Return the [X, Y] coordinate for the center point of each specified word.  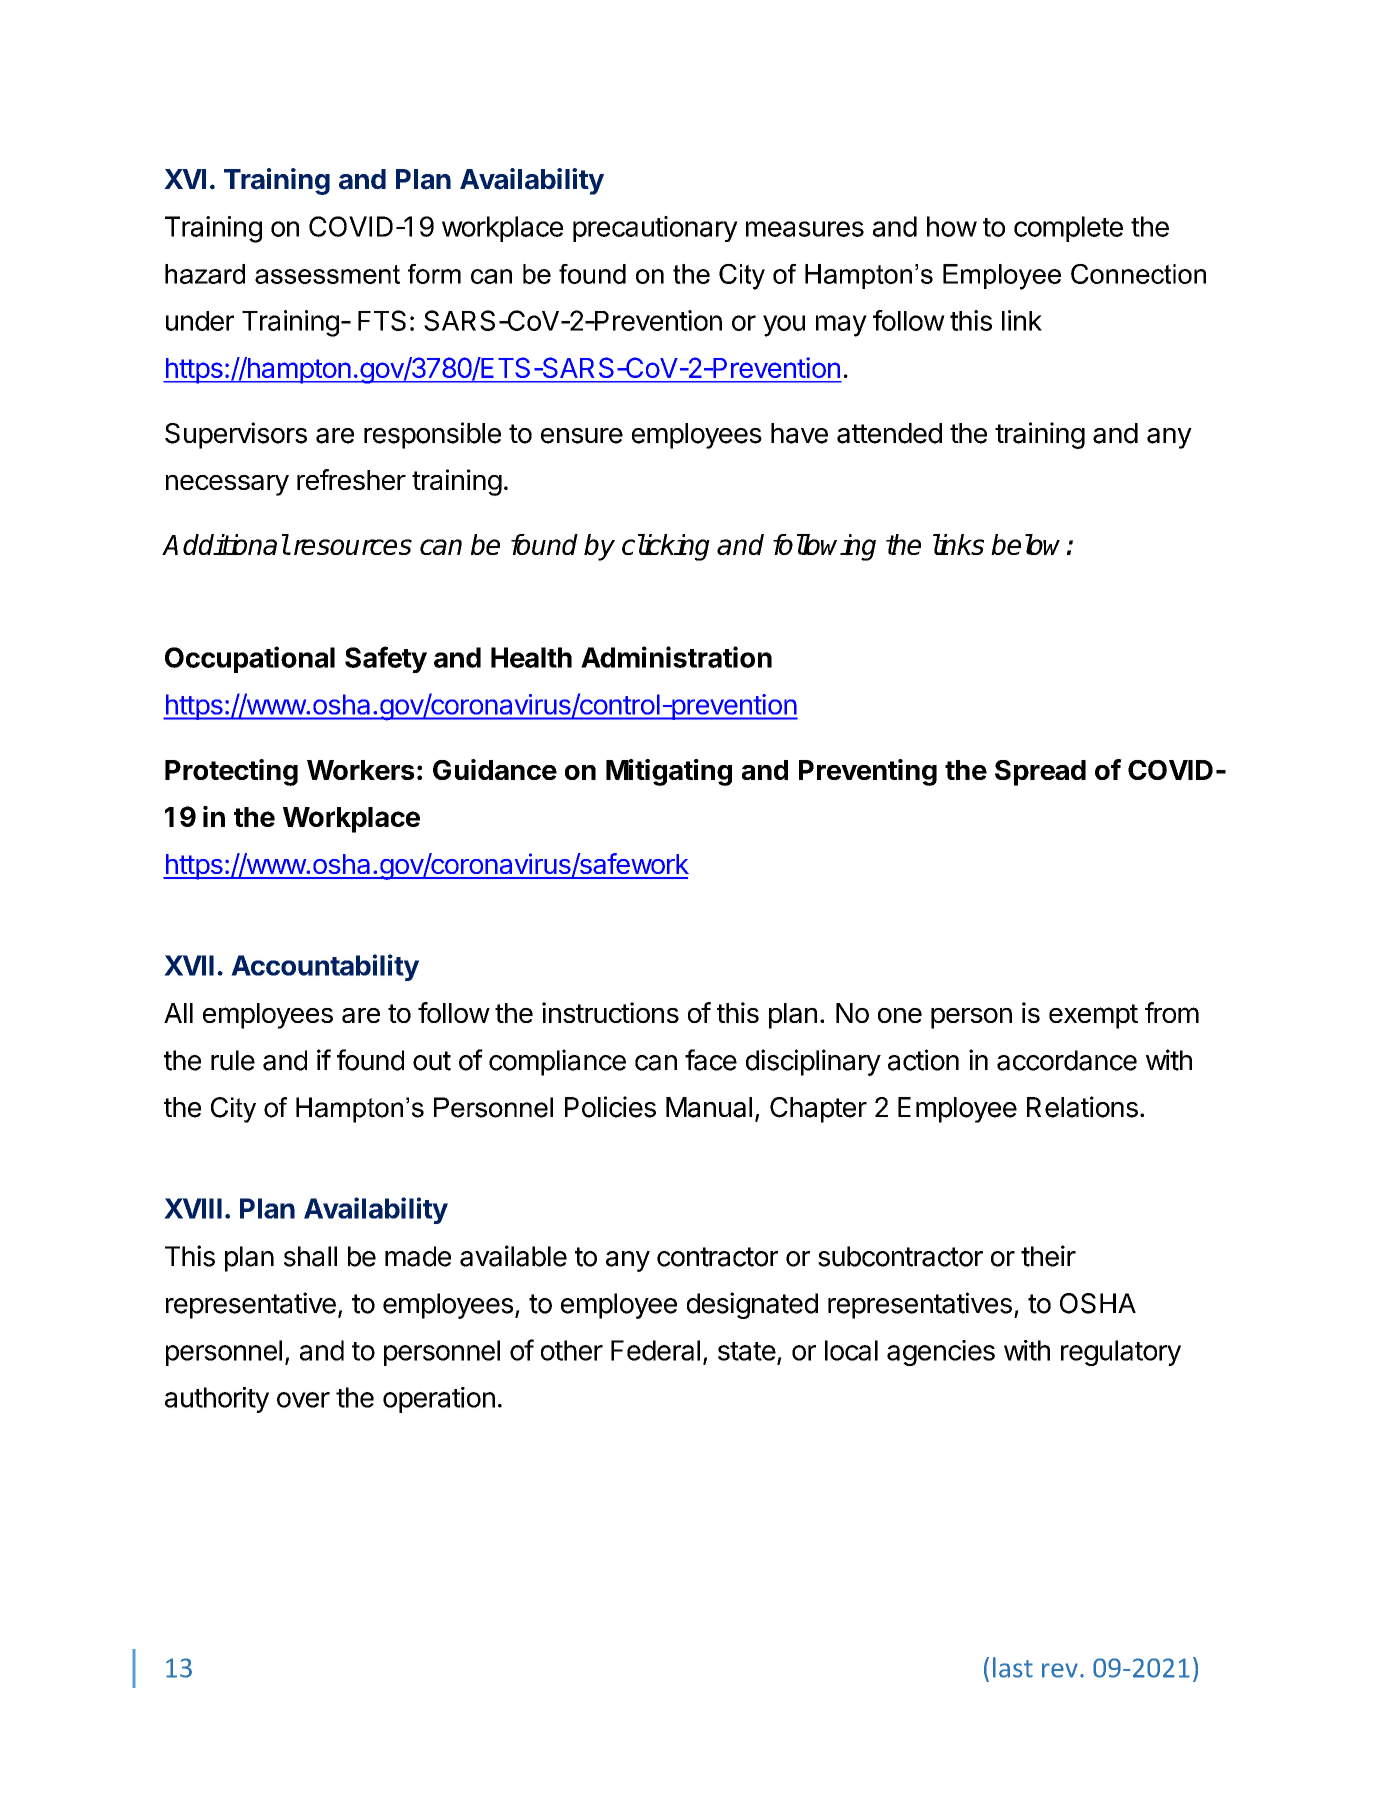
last [1013, 1667]
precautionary [655, 229]
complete [1068, 229]
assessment [327, 274]
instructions [610, 1012]
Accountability [325, 967]
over [303, 1400]
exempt [1093, 1016]
